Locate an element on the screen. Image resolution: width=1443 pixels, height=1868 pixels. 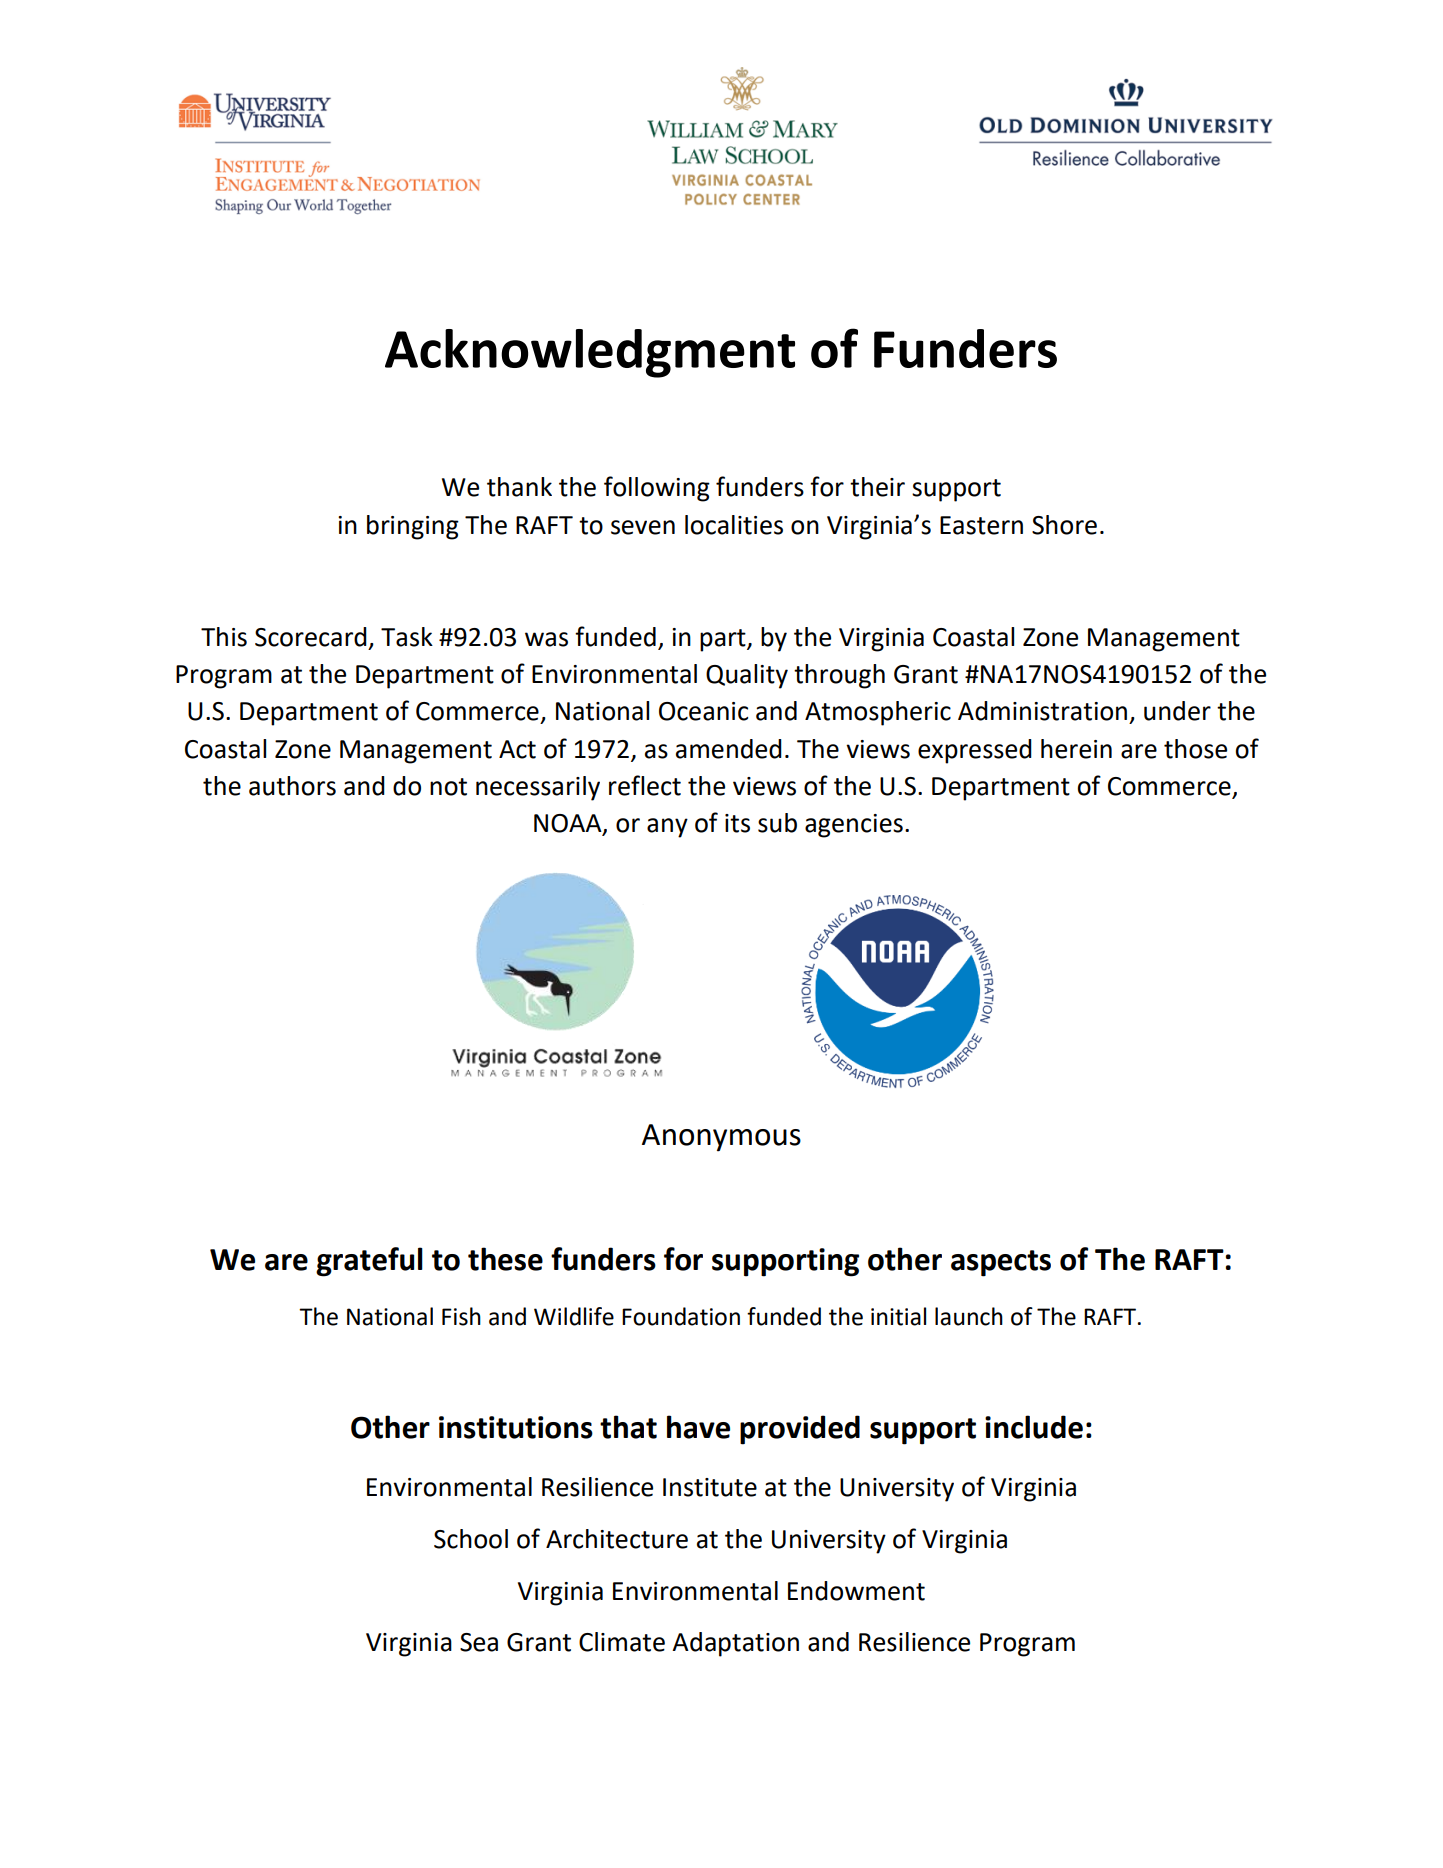
agencies is located at coordinates (854, 826).
